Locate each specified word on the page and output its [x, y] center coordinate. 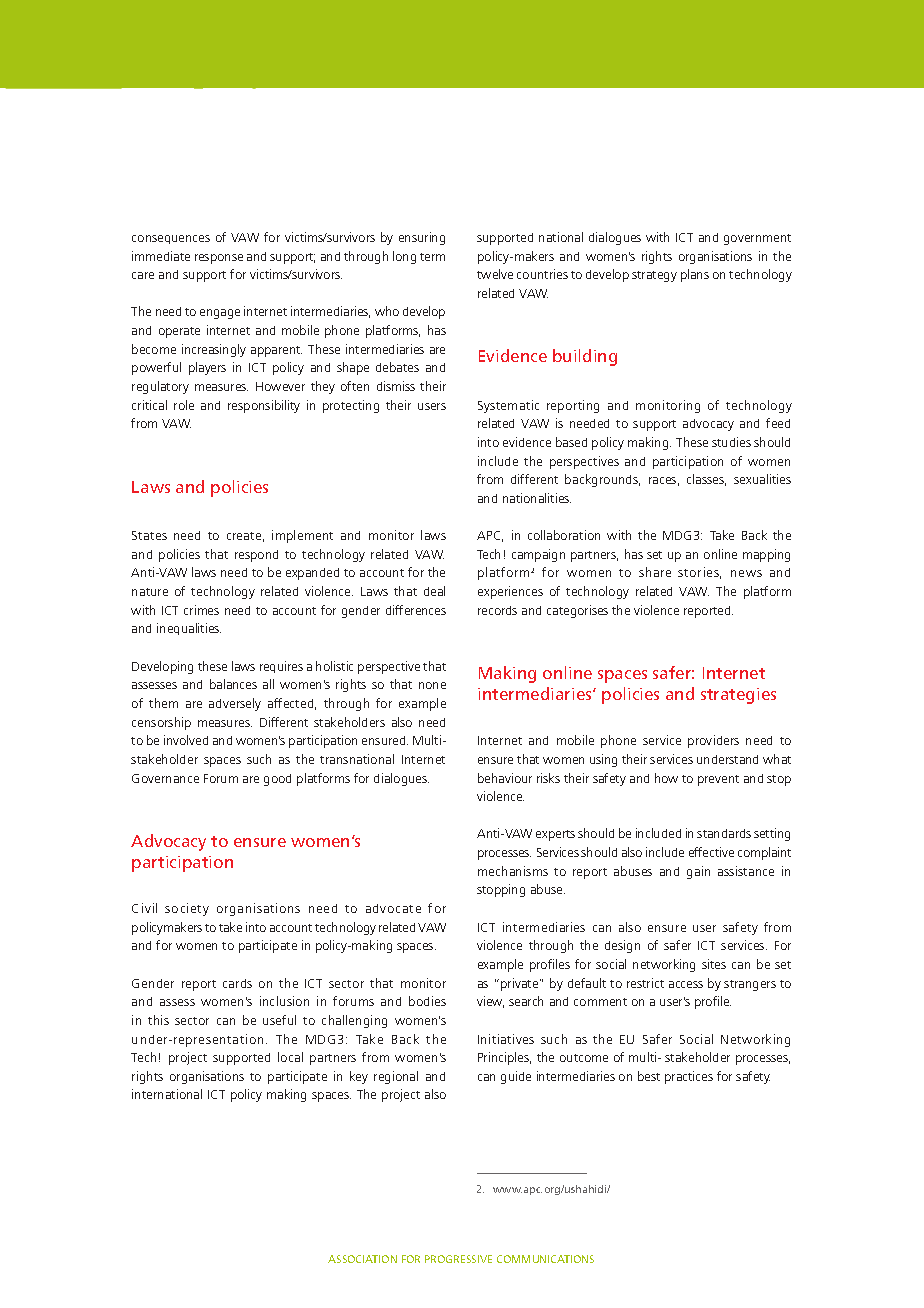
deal [434, 591]
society [187, 909]
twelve [495, 274]
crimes [201, 610]
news [746, 573]
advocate [393, 908]
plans [695, 275]
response [219, 259]
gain [698, 872]
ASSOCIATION [362, 1259]
